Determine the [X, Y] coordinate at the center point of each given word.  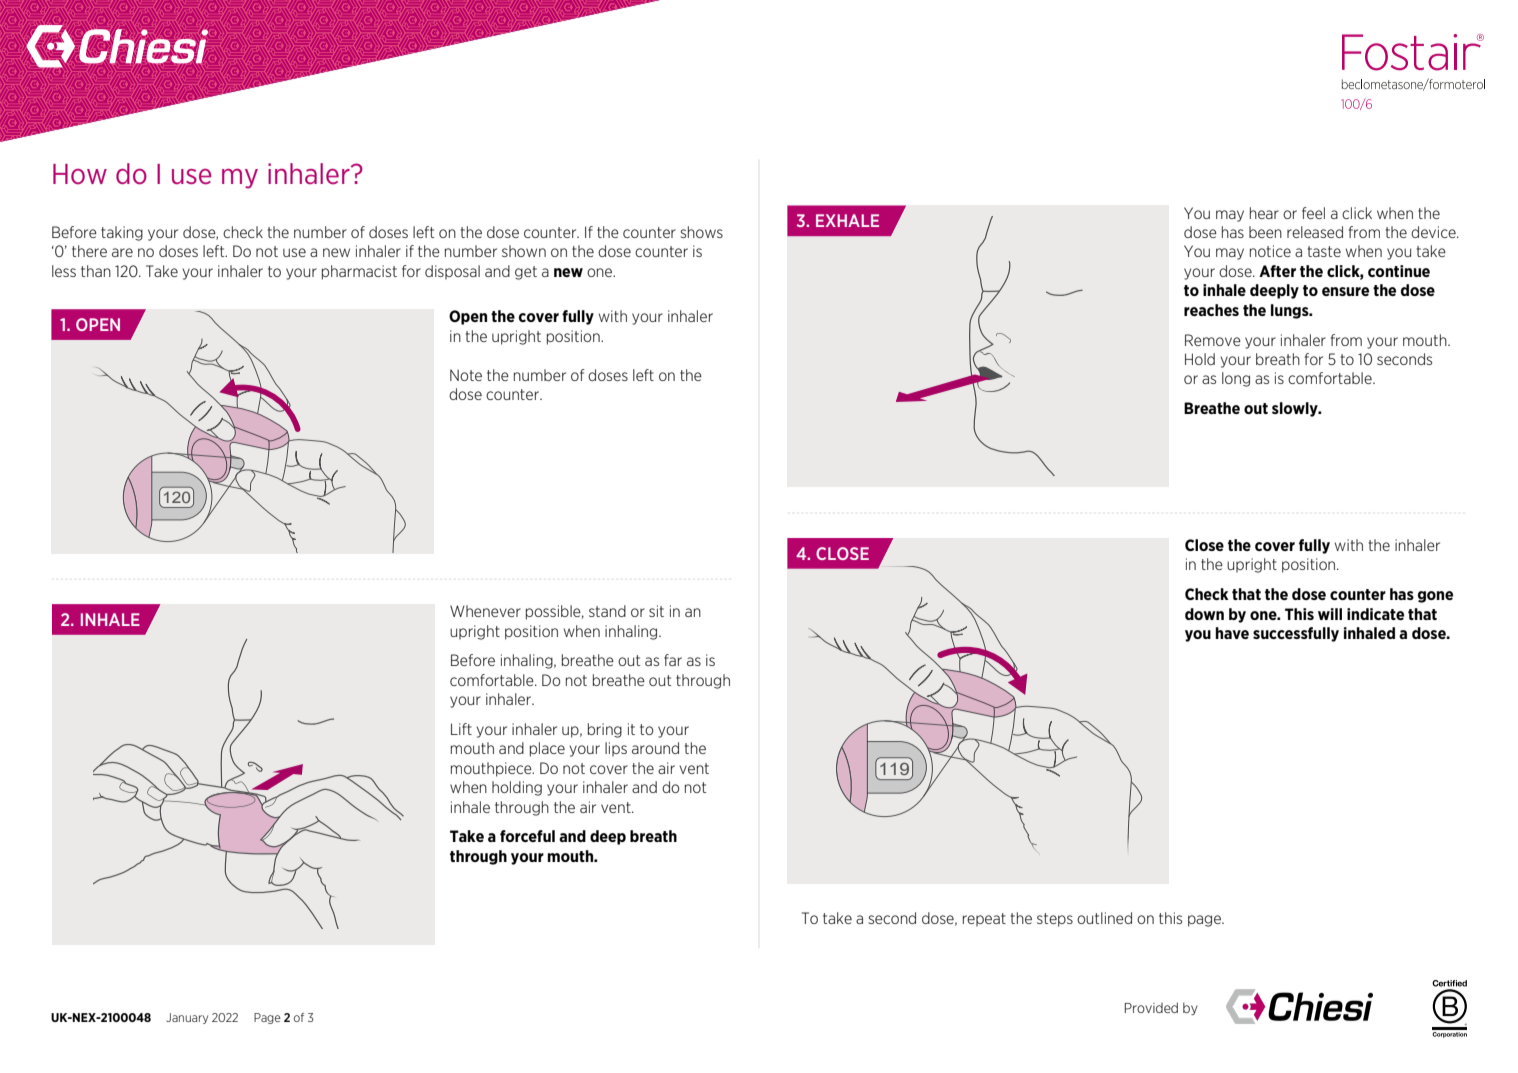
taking [122, 233]
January [187, 1018]
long [1236, 379]
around [655, 748]
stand [607, 611]
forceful [527, 836]
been [1265, 232]
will [1330, 614]
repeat [984, 919]
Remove [1213, 340]
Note [466, 375]
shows [701, 232]
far [673, 660]
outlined [1104, 918]
